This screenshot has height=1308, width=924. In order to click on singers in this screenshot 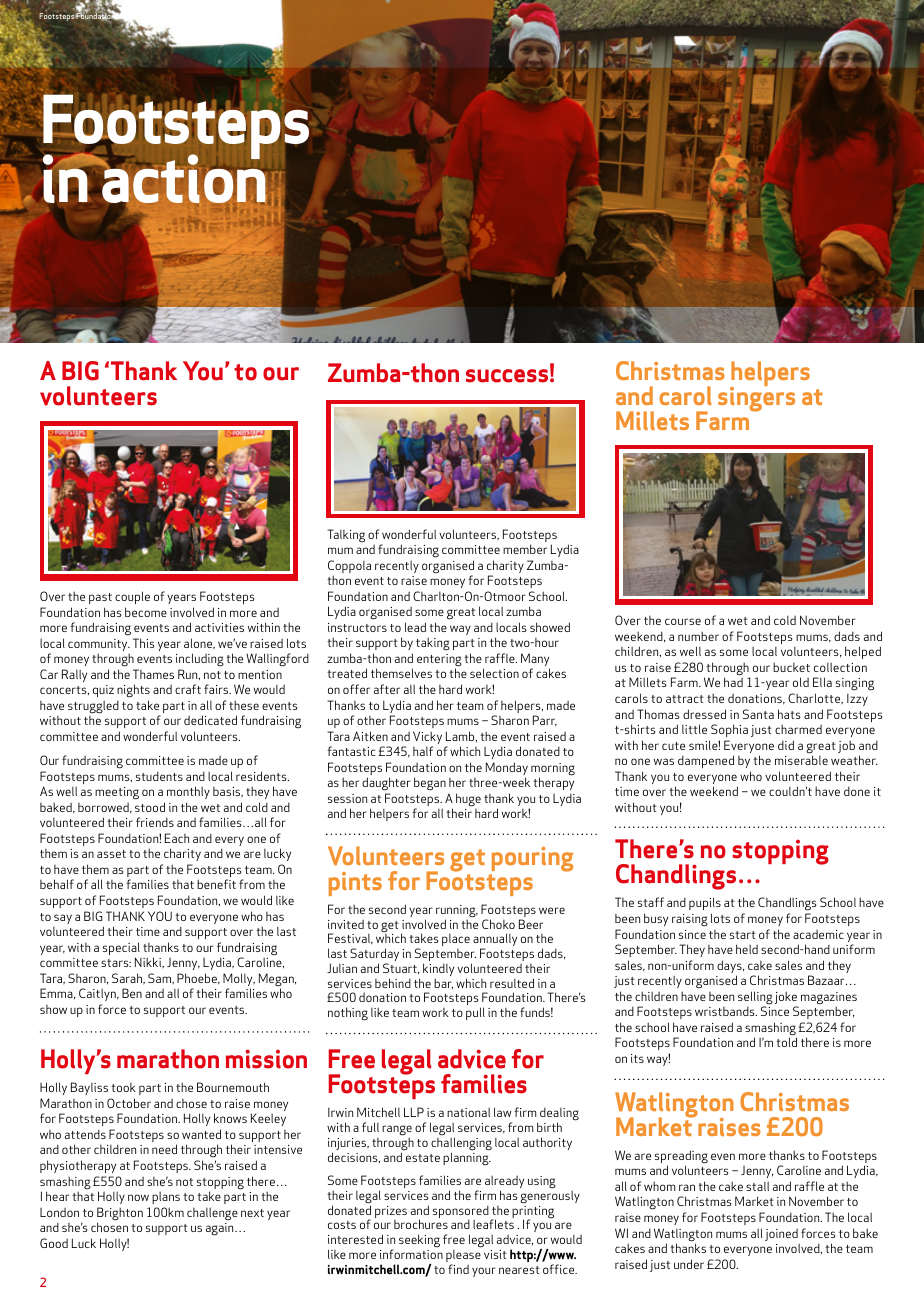, I will do `click(756, 398)`.
